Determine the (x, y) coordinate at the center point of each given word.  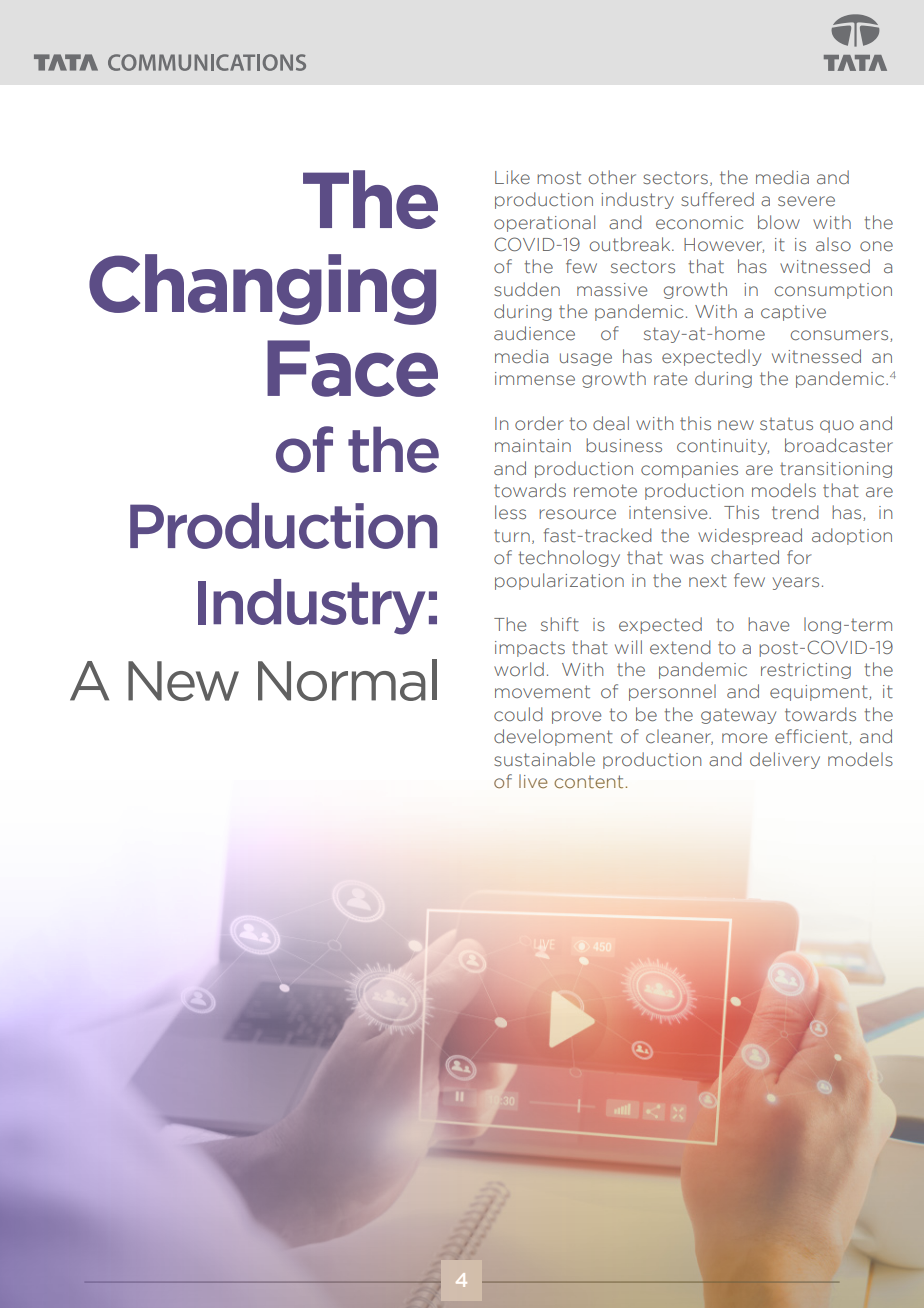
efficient (812, 737)
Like (512, 177)
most (559, 177)
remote (605, 490)
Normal (347, 680)
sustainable (544, 759)
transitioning (836, 470)
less (510, 512)
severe (806, 201)
